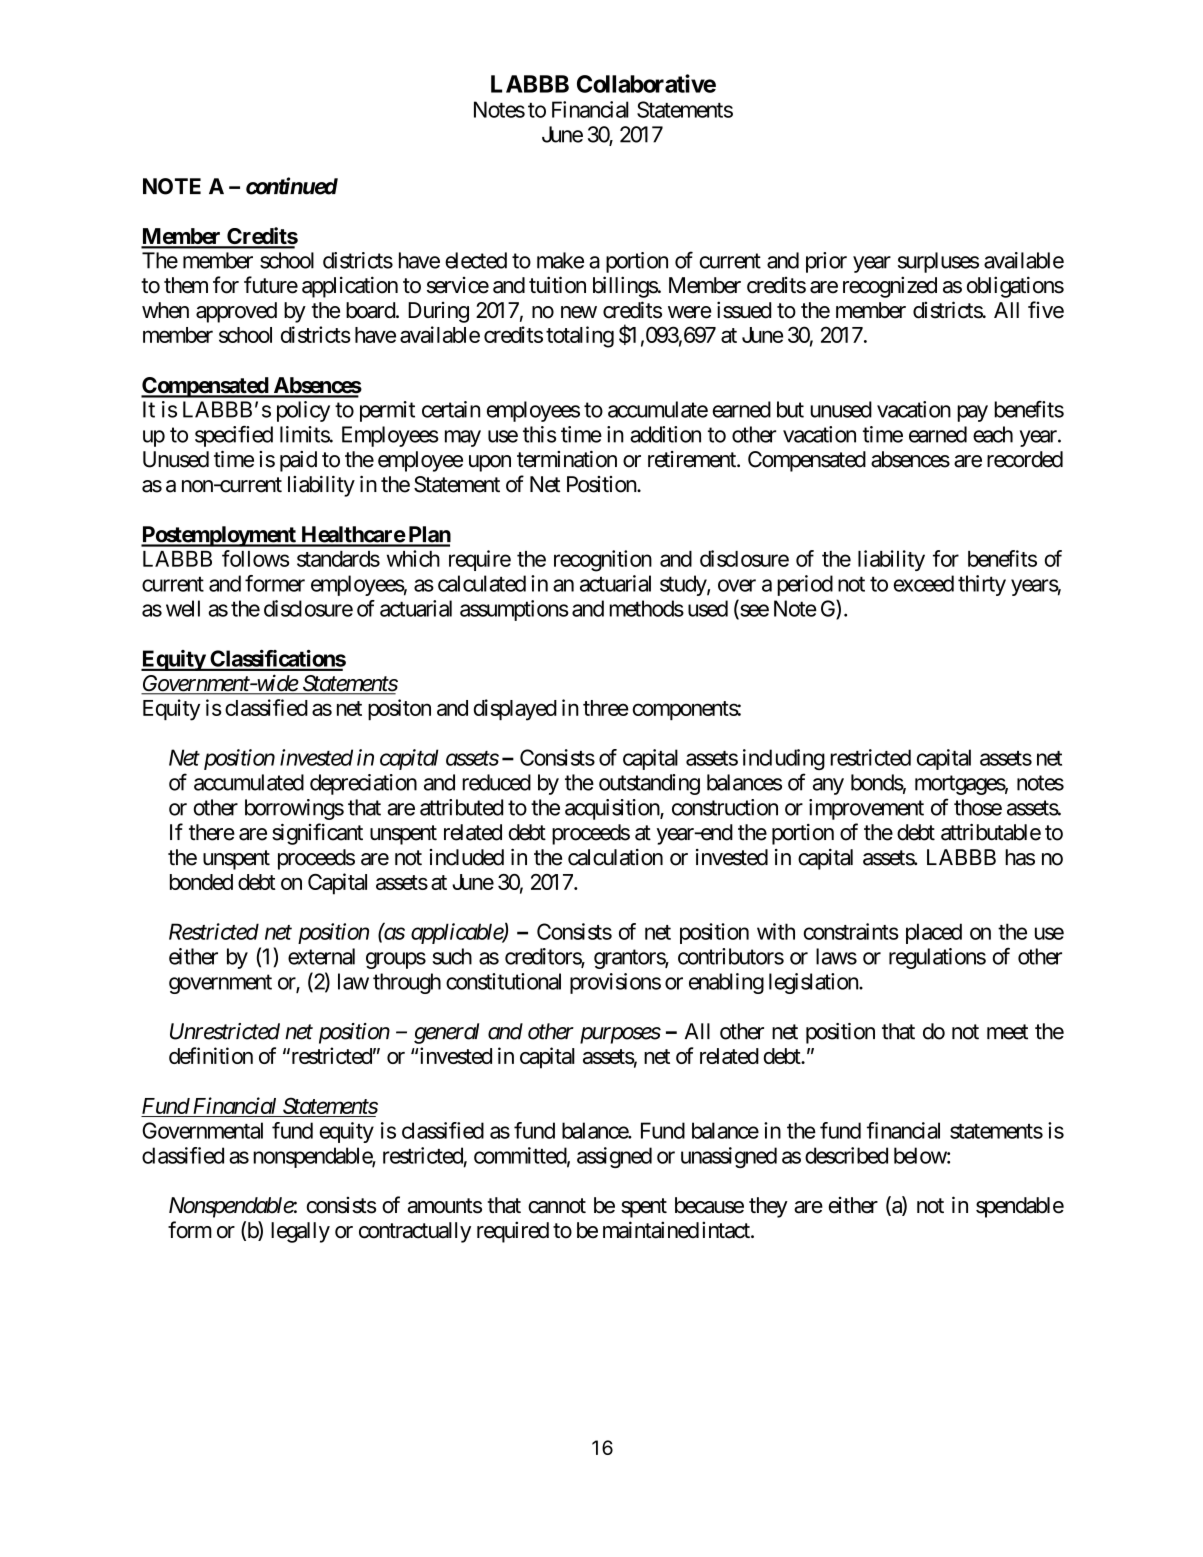  Describe the element at coordinates (300, 1232) in the image. I see `legally` at that location.
